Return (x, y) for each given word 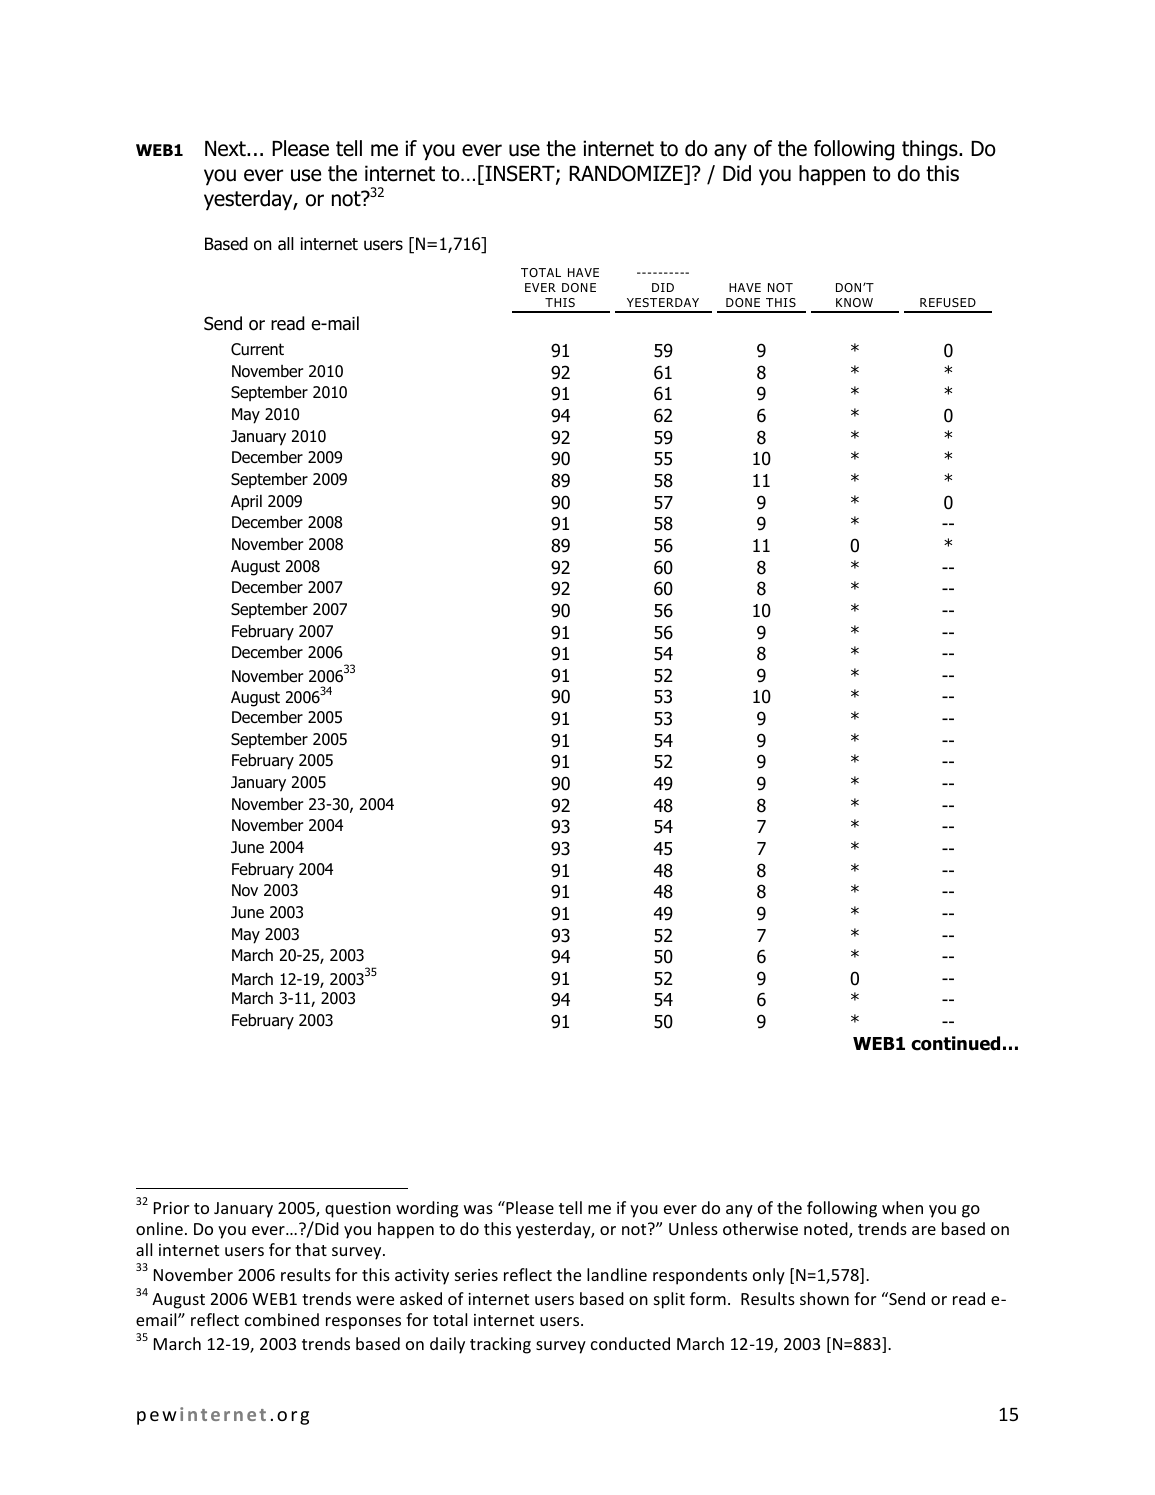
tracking (500, 1345)
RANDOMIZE (627, 174)
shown (824, 1298)
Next (226, 149)
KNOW (854, 302)
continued (955, 1043)
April (246, 502)
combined (282, 1319)
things (931, 150)
